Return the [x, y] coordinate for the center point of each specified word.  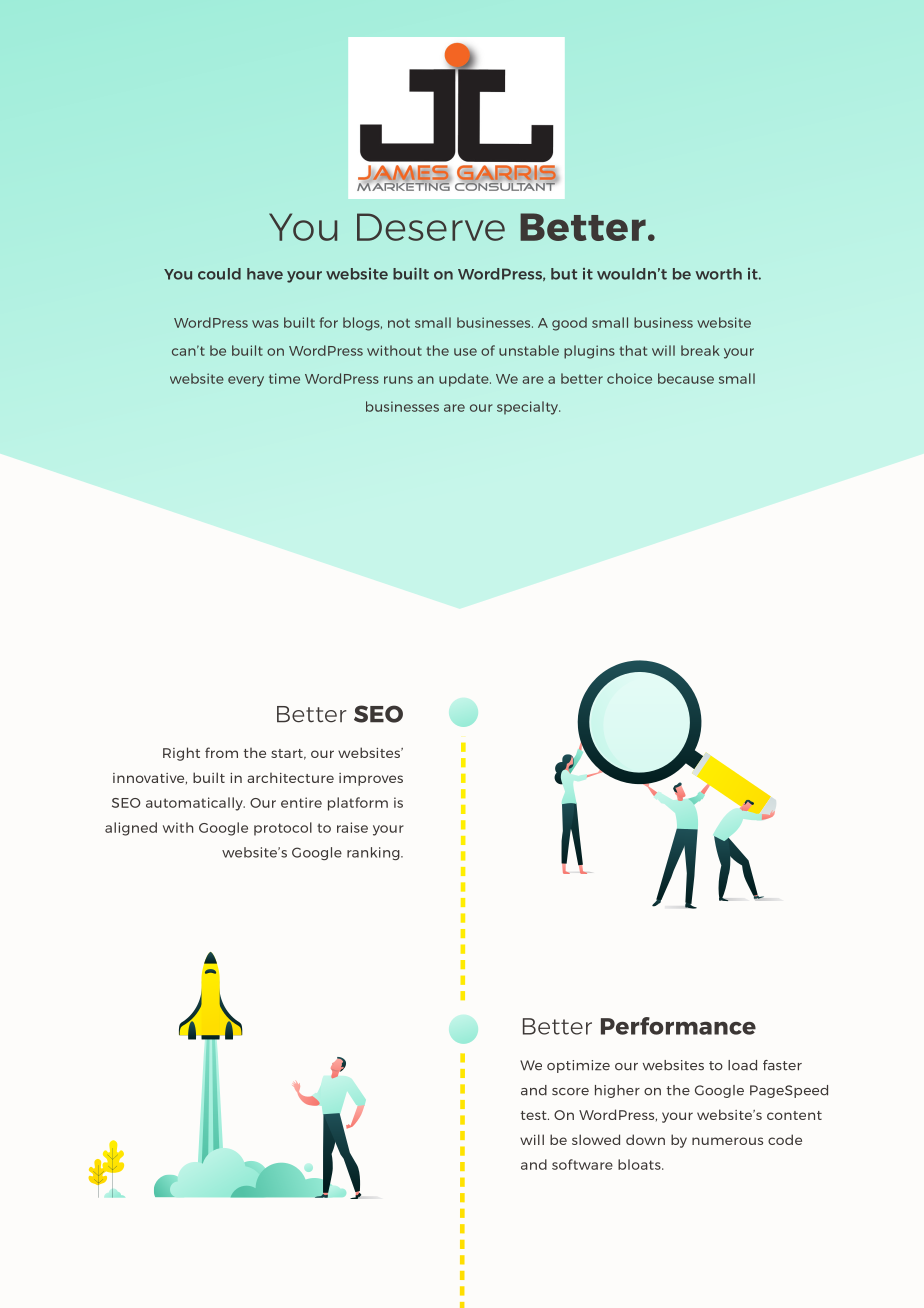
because [686, 378]
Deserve [431, 227]
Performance [678, 1026]
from [221, 752]
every [246, 381]
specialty [528, 408]
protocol [283, 829]
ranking [374, 853]
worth [718, 274]
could [219, 274]
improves [371, 779]
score [570, 1092]
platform [358, 804]
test [535, 1115]
